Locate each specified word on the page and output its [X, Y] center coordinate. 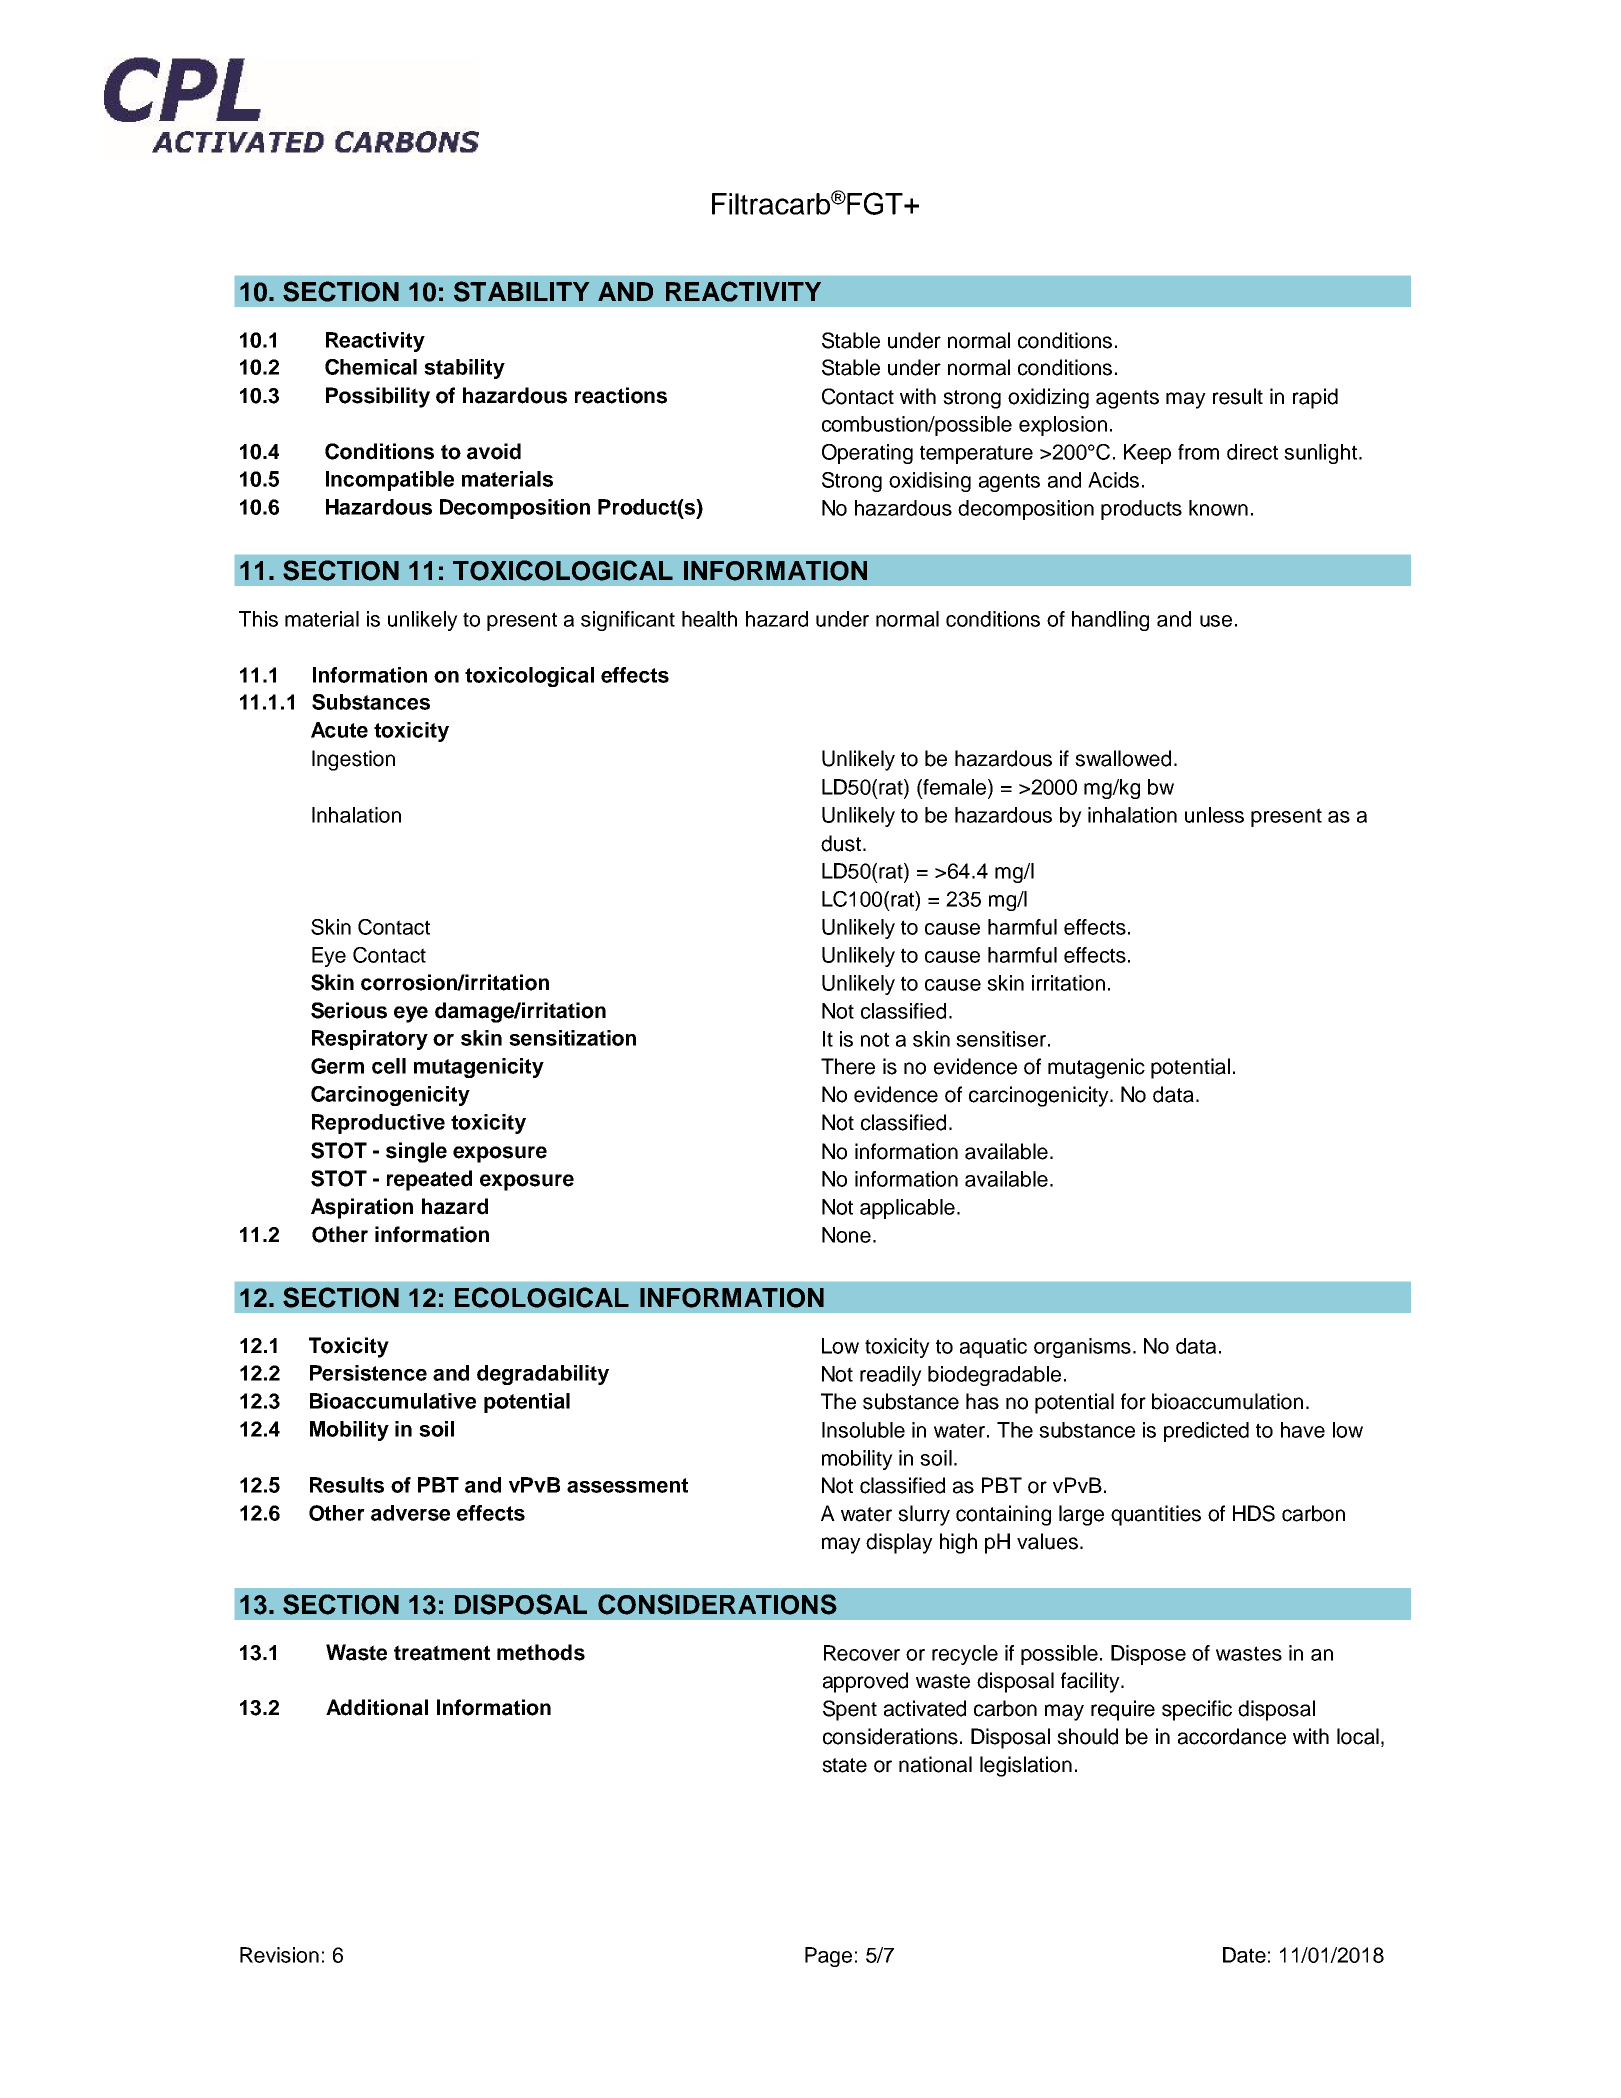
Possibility [378, 397]
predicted [1206, 1432]
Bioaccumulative [393, 1401]
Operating [867, 454]
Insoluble [863, 1430]
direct [1252, 452]
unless [1214, 815]
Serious [349, 1010]
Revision [279, 1955]
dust [841, 843]
